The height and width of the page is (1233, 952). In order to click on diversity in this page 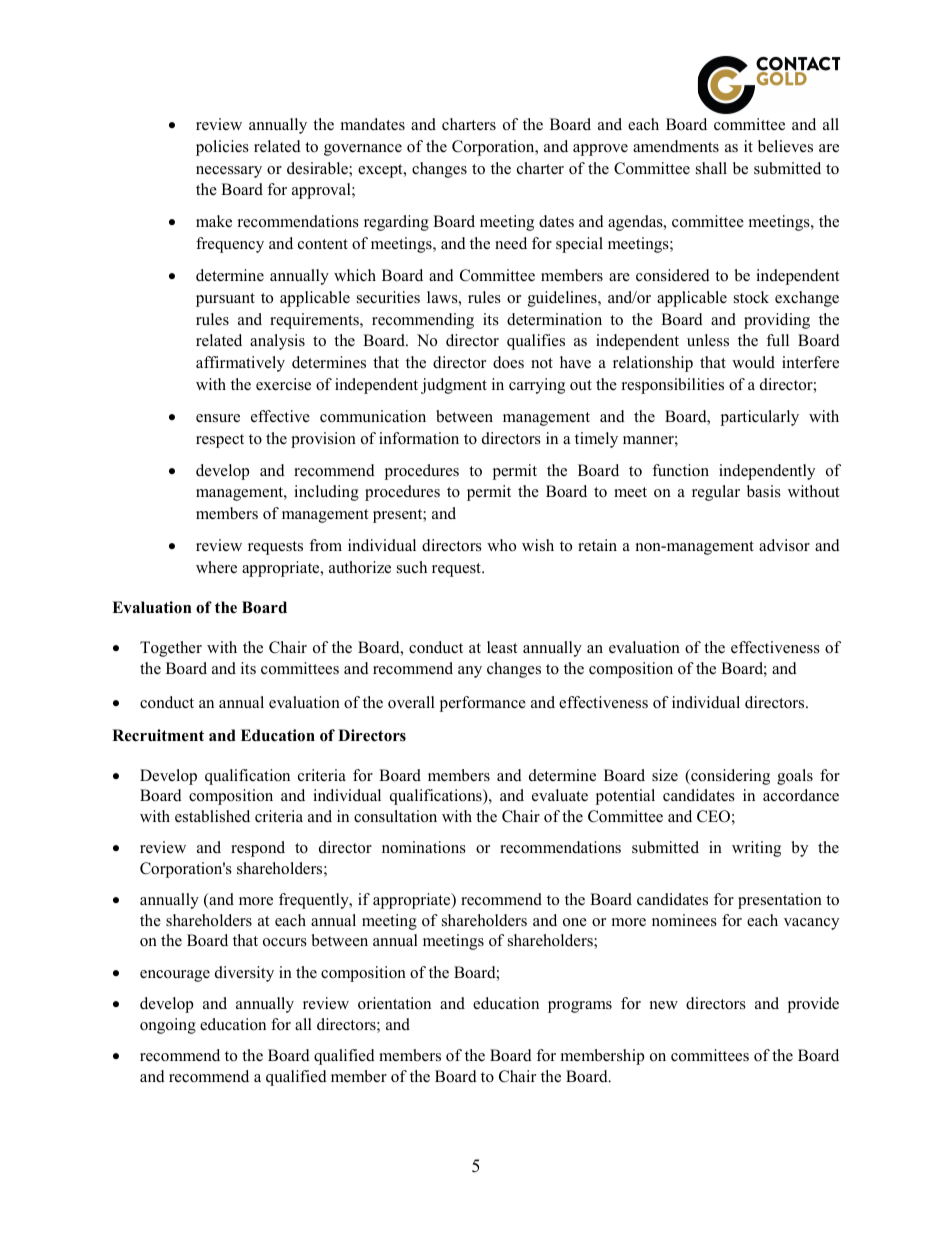, I will do `click(244, 974)`.
